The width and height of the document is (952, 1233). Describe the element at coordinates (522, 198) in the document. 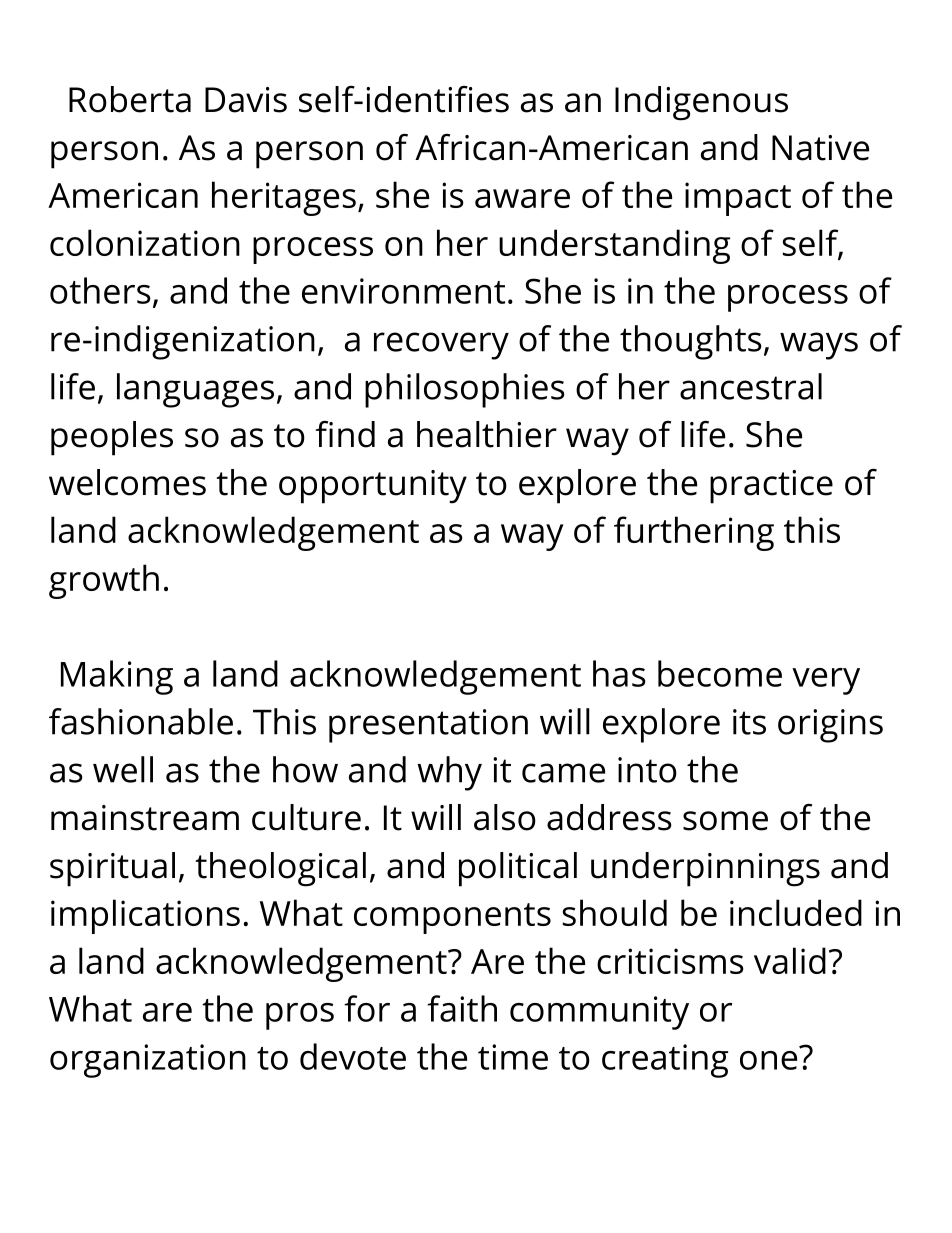

I see `aware` at that location.
